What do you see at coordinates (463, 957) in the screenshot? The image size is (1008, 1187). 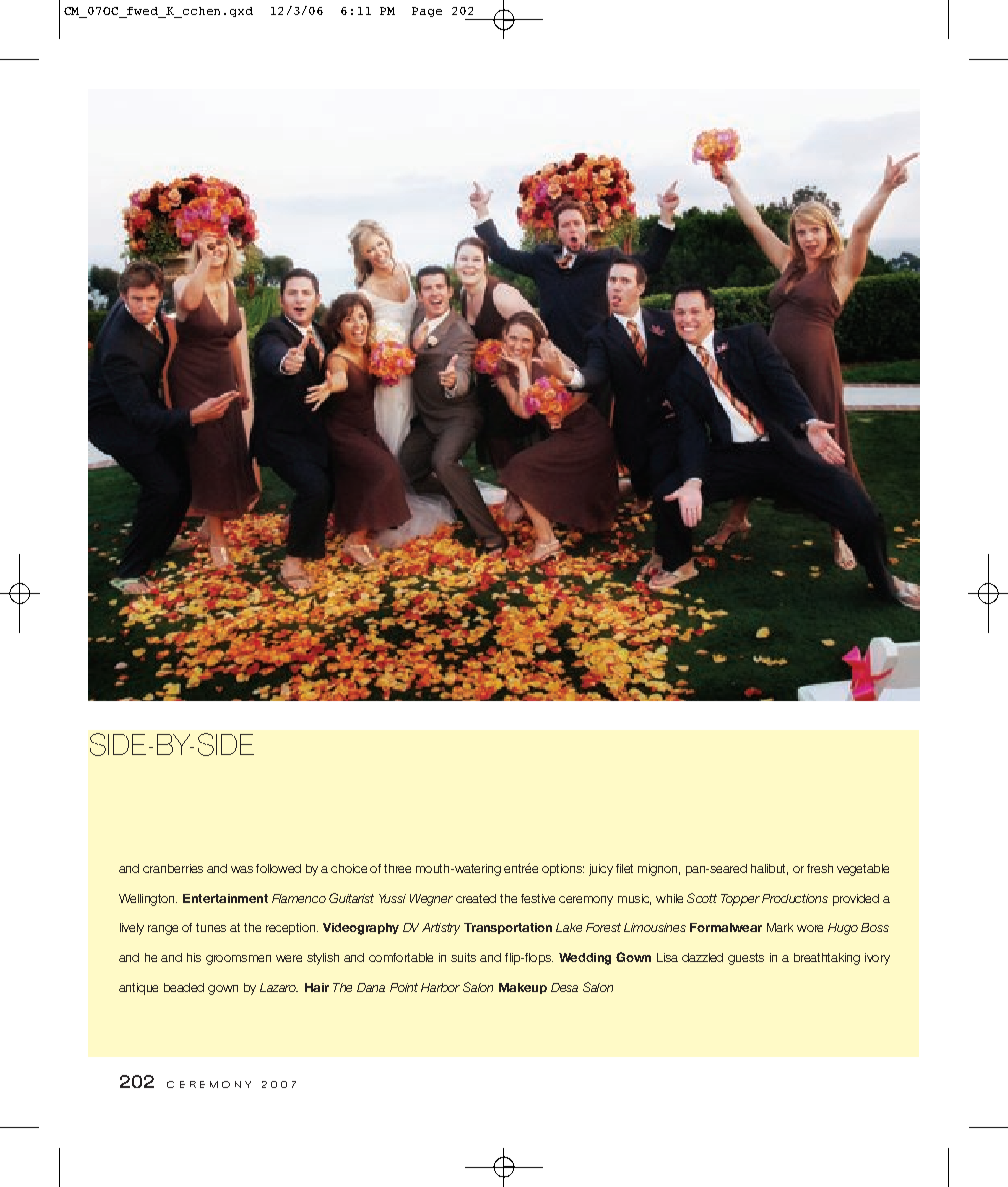 I see `suits` at bounding box center [463, 957].
